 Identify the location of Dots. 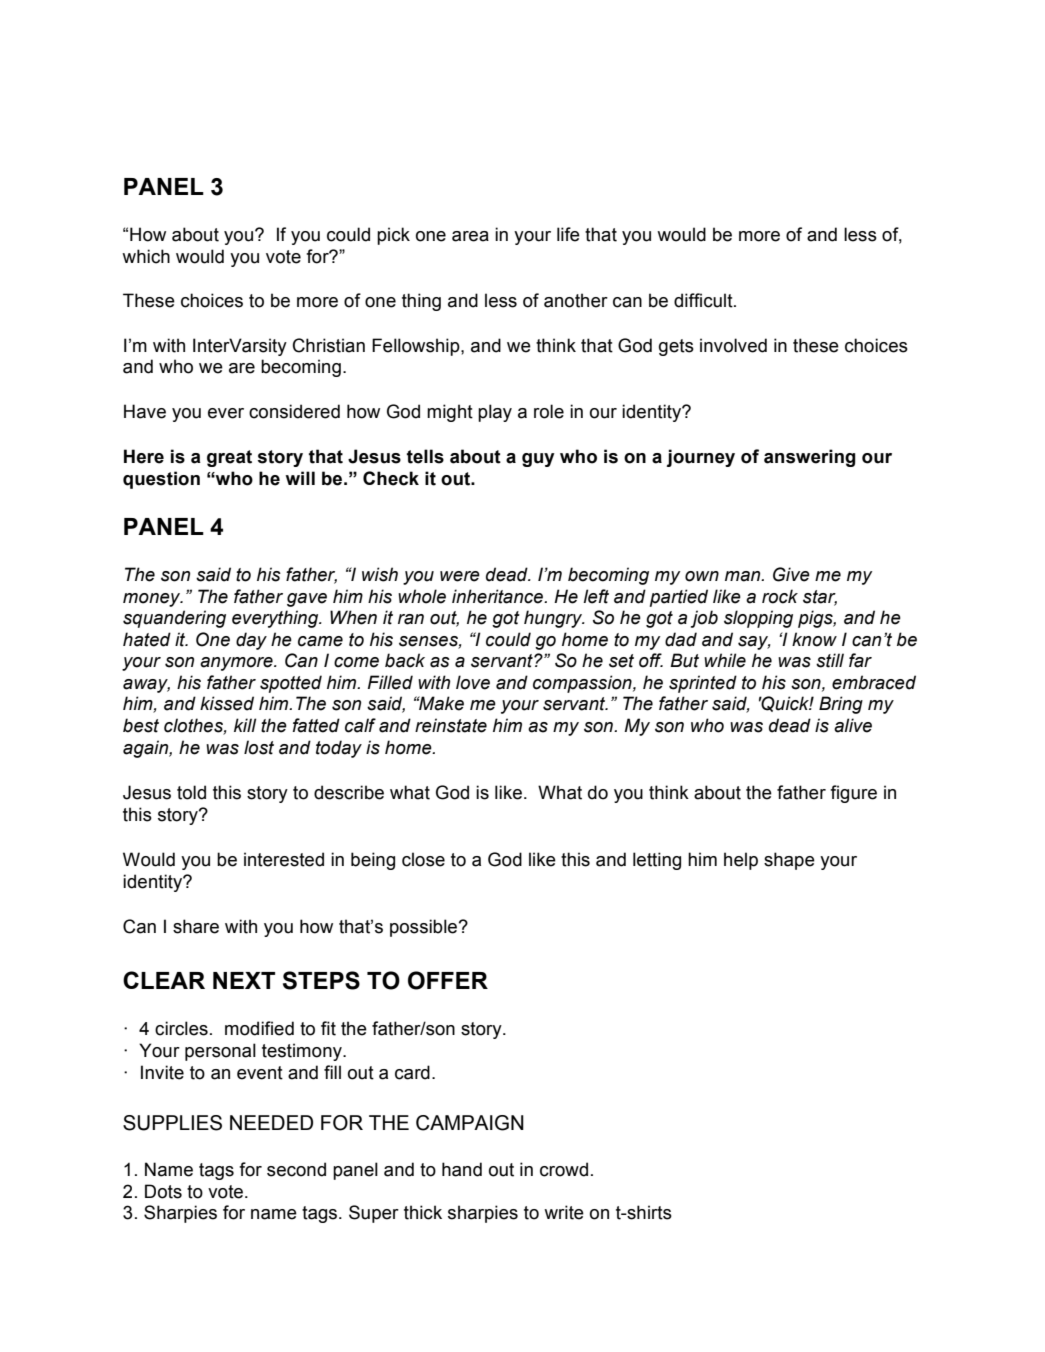
(163, 1191).
